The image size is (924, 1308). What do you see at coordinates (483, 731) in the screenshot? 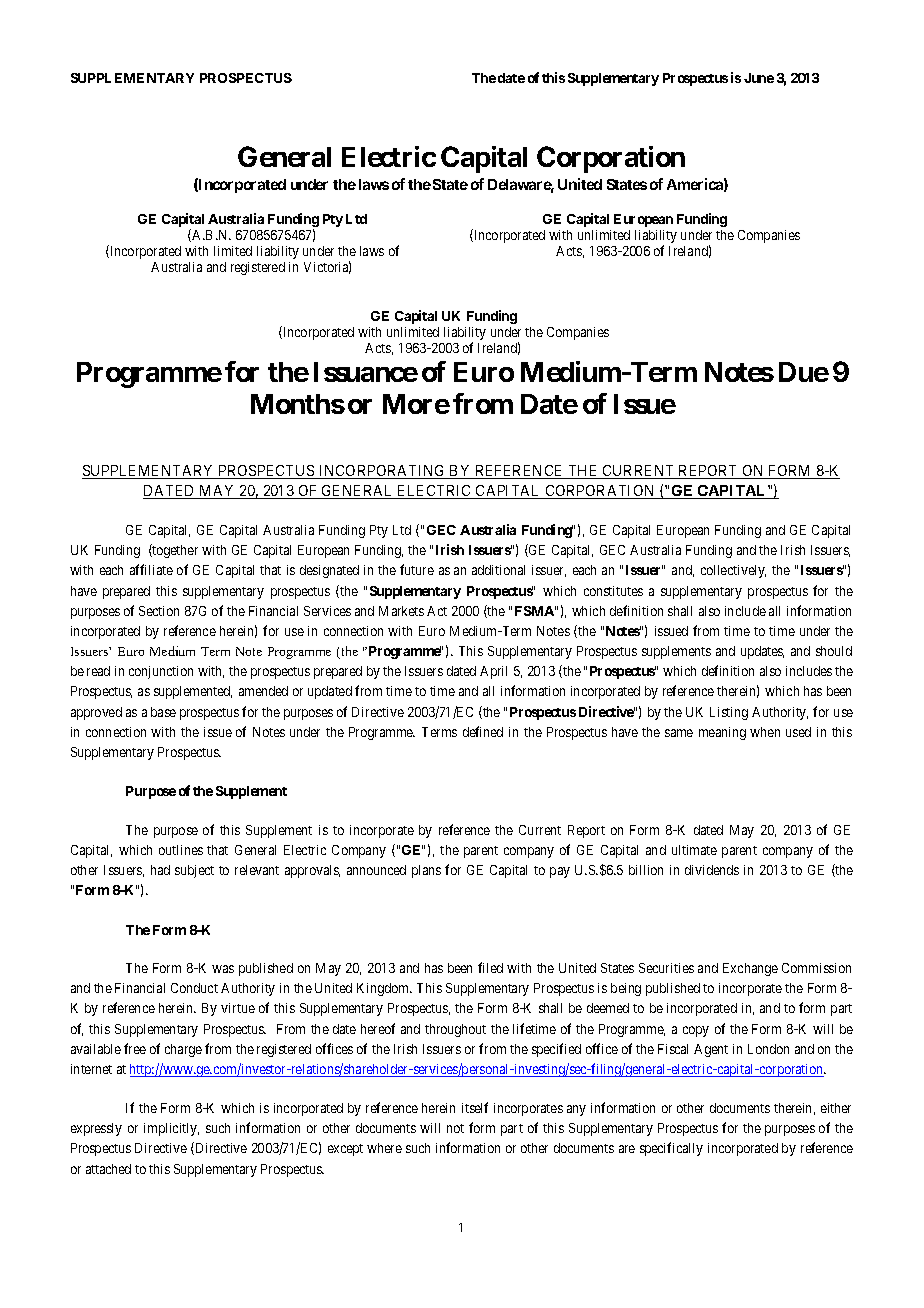
I see `defined` at bounding box center [483, 731].
